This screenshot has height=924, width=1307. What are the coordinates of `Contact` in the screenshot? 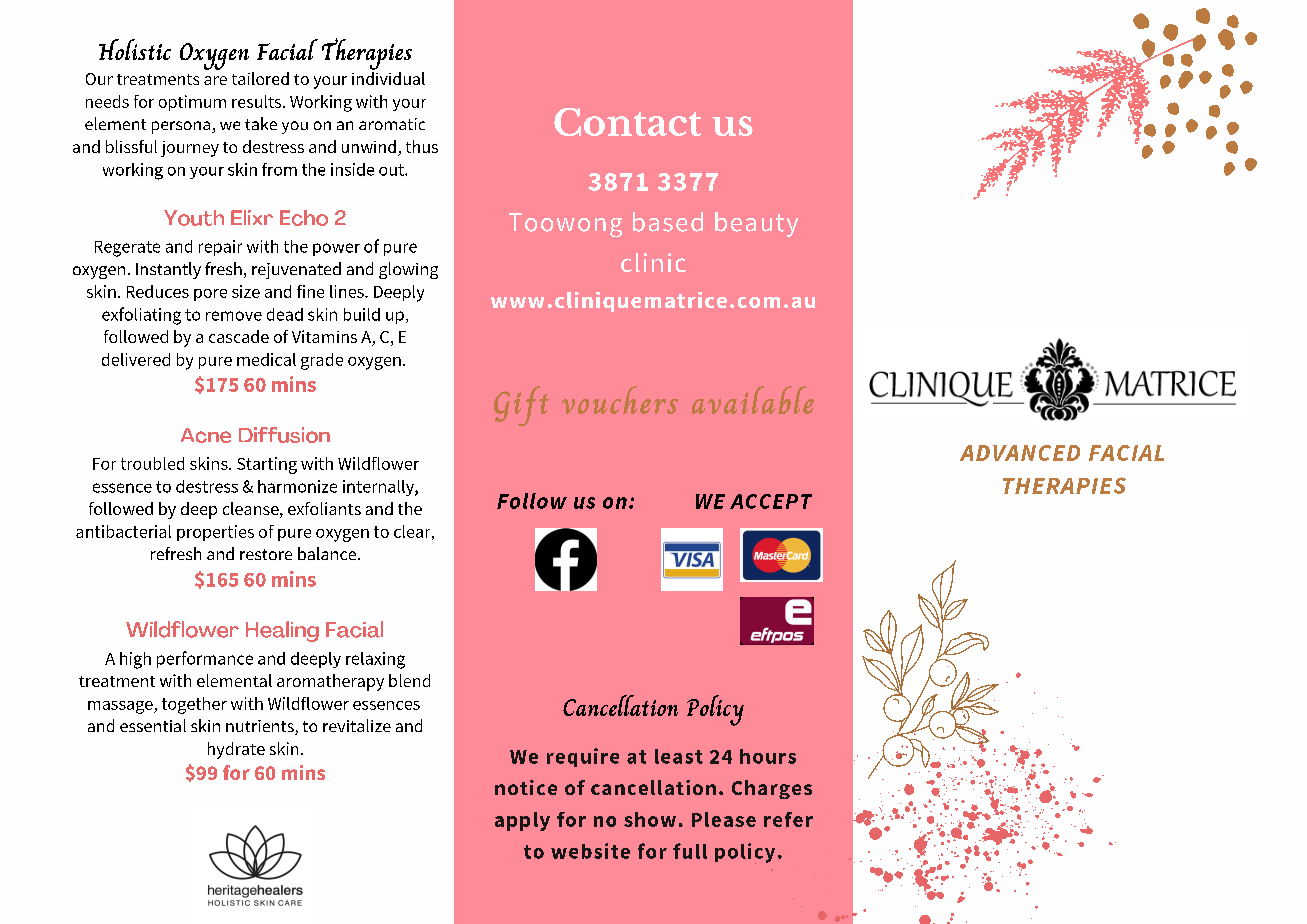 It's located at (627, 122).
